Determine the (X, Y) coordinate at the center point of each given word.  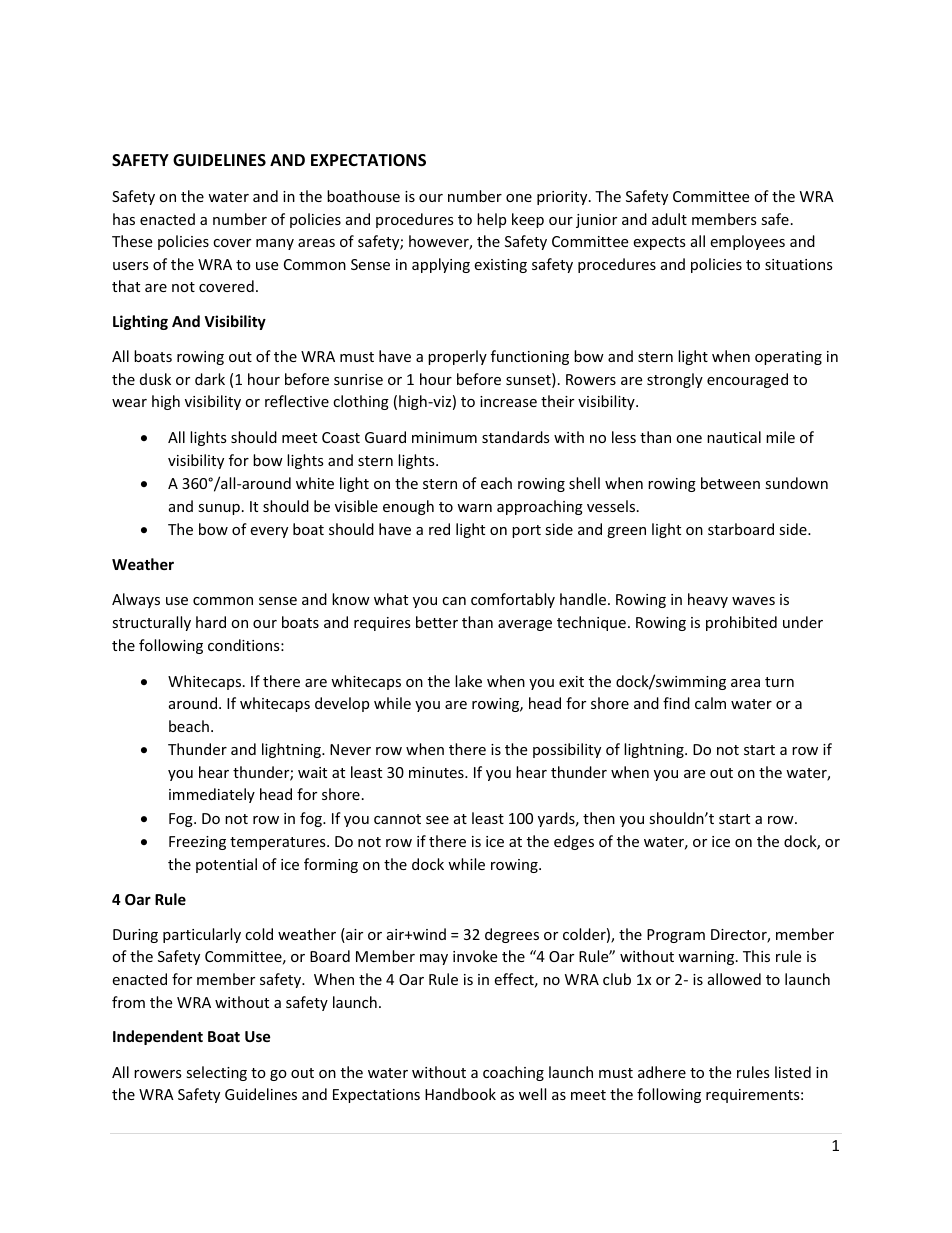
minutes (437, 772)
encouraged (747, 380)
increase (508, 401)
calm (710, 703)
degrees (512, 935)
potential (226, 865)
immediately (212, 795)
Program (676, 936)
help (491, 220)
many (275, 244)
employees (747, 242)
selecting (216, 1073)
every (269, 532)
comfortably (513, 600)
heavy (708, 600)
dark (210, 379)
